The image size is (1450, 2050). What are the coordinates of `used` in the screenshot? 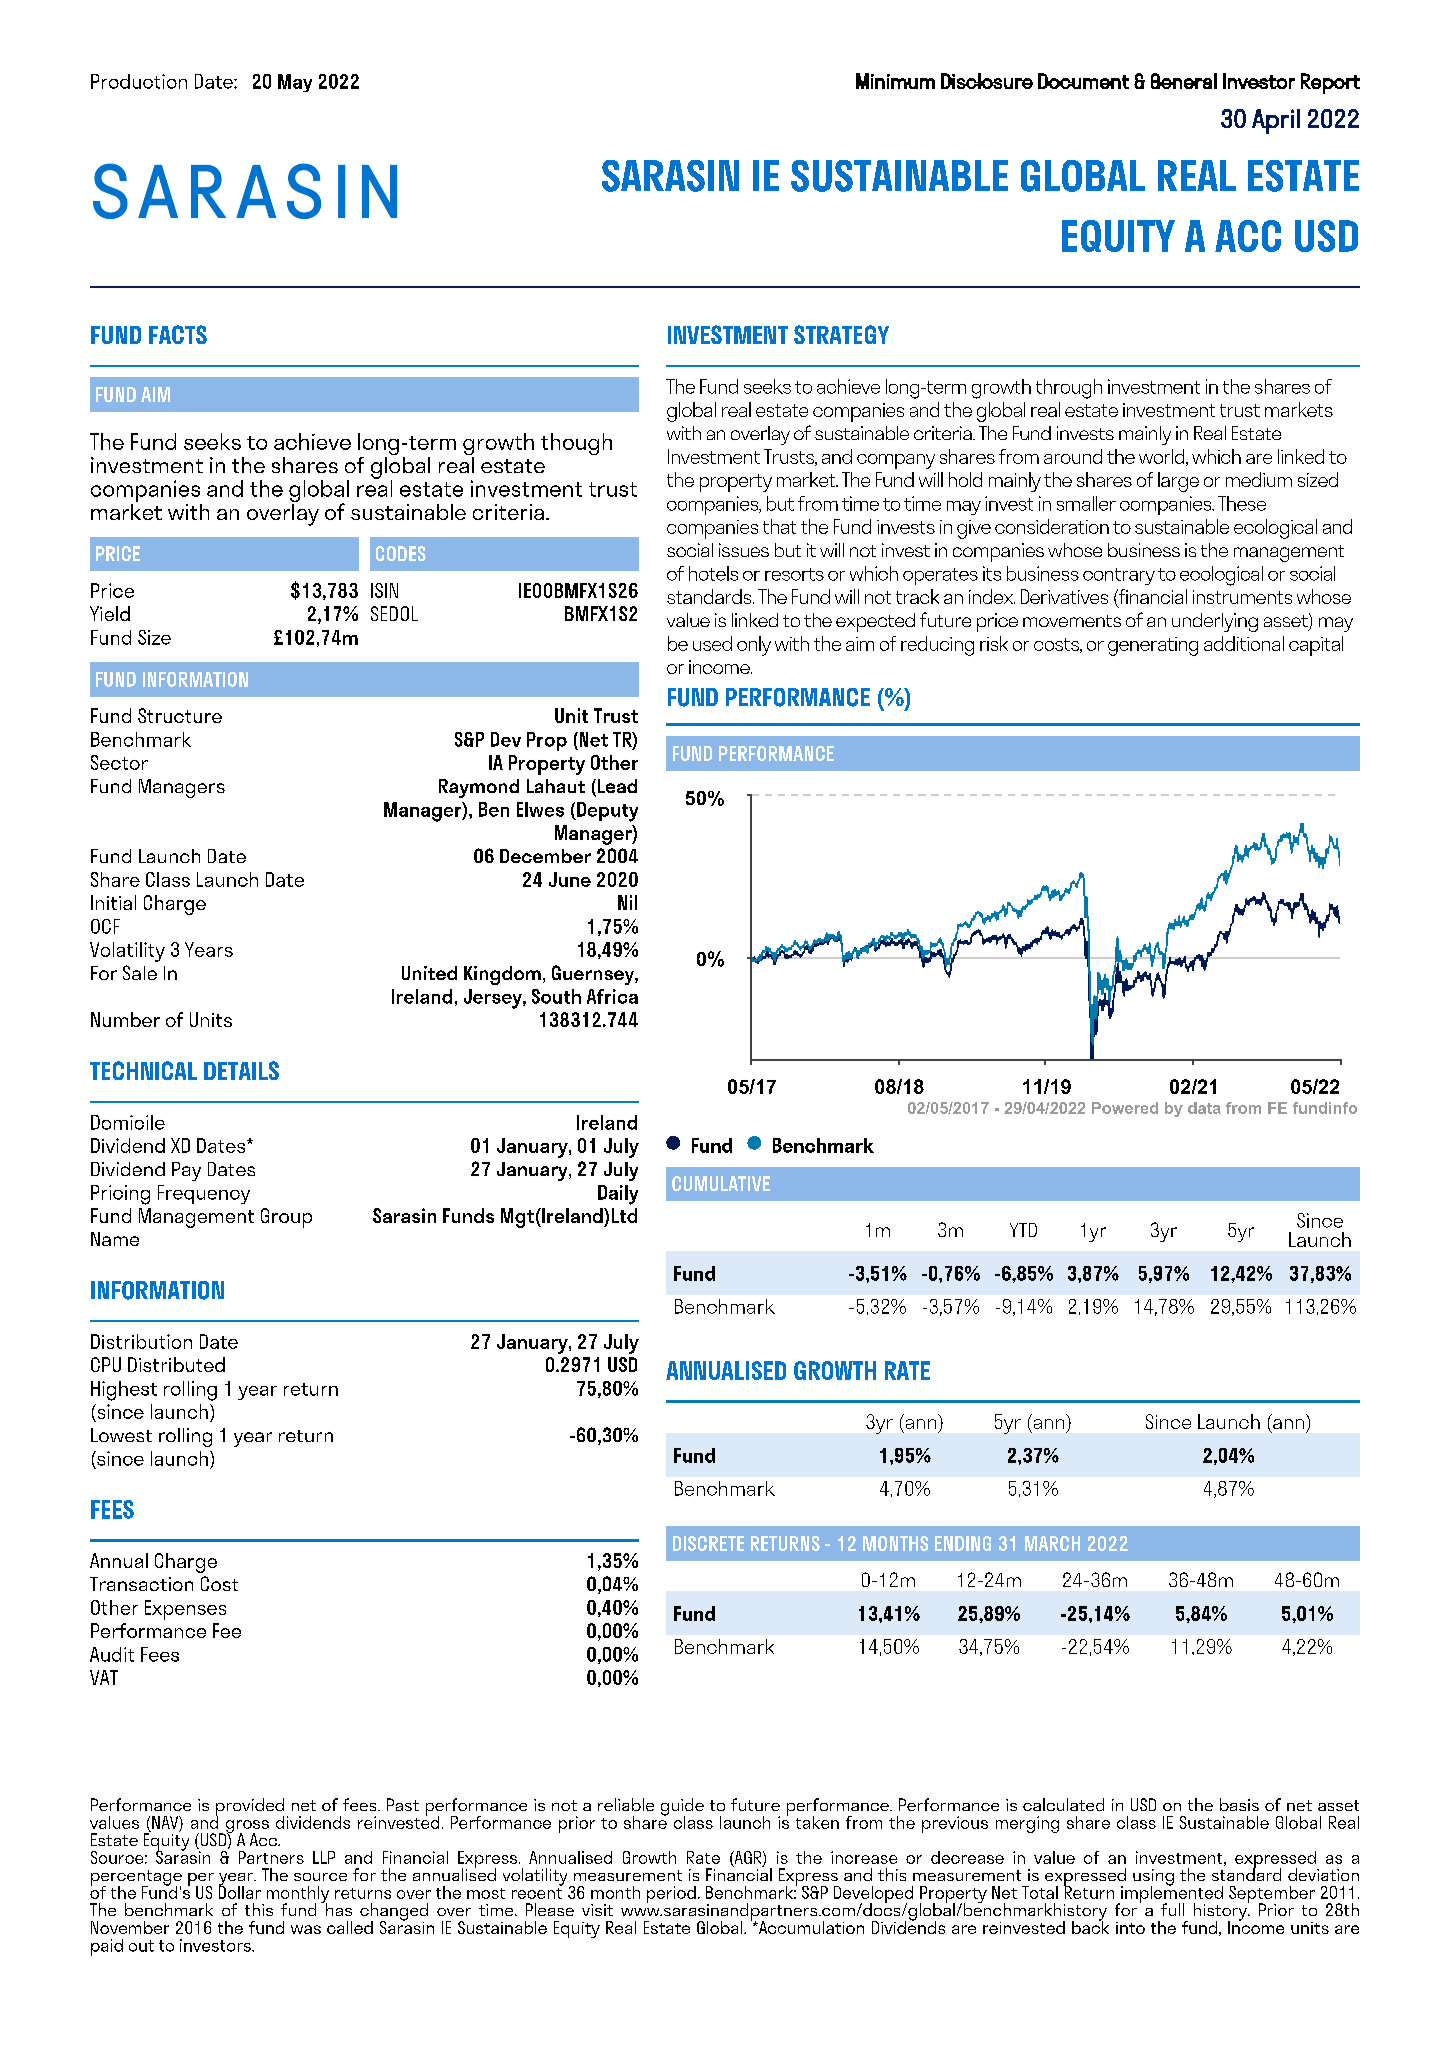 It's located at (712, 643).
